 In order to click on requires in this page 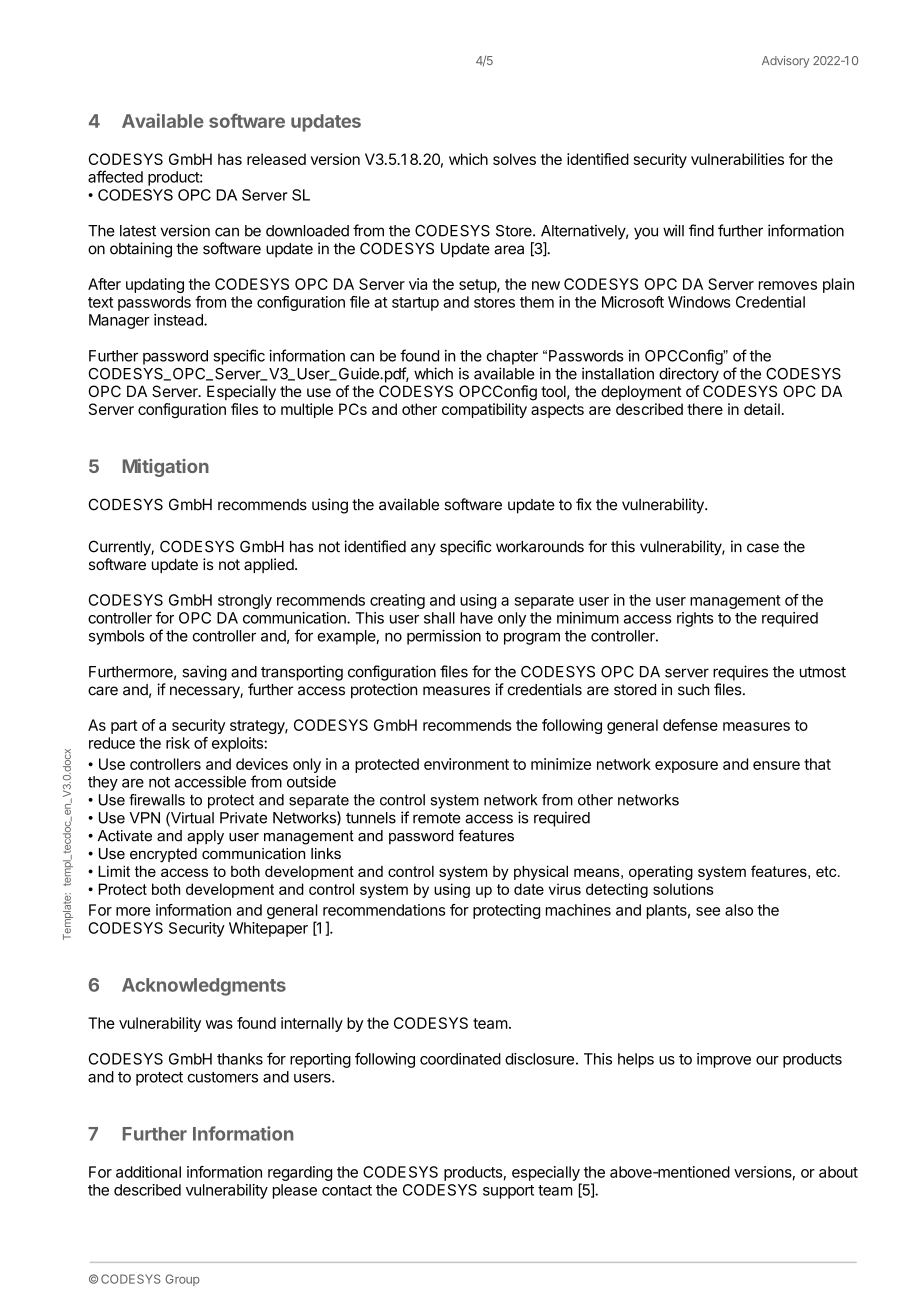, I will do `click(740, 673)`.
